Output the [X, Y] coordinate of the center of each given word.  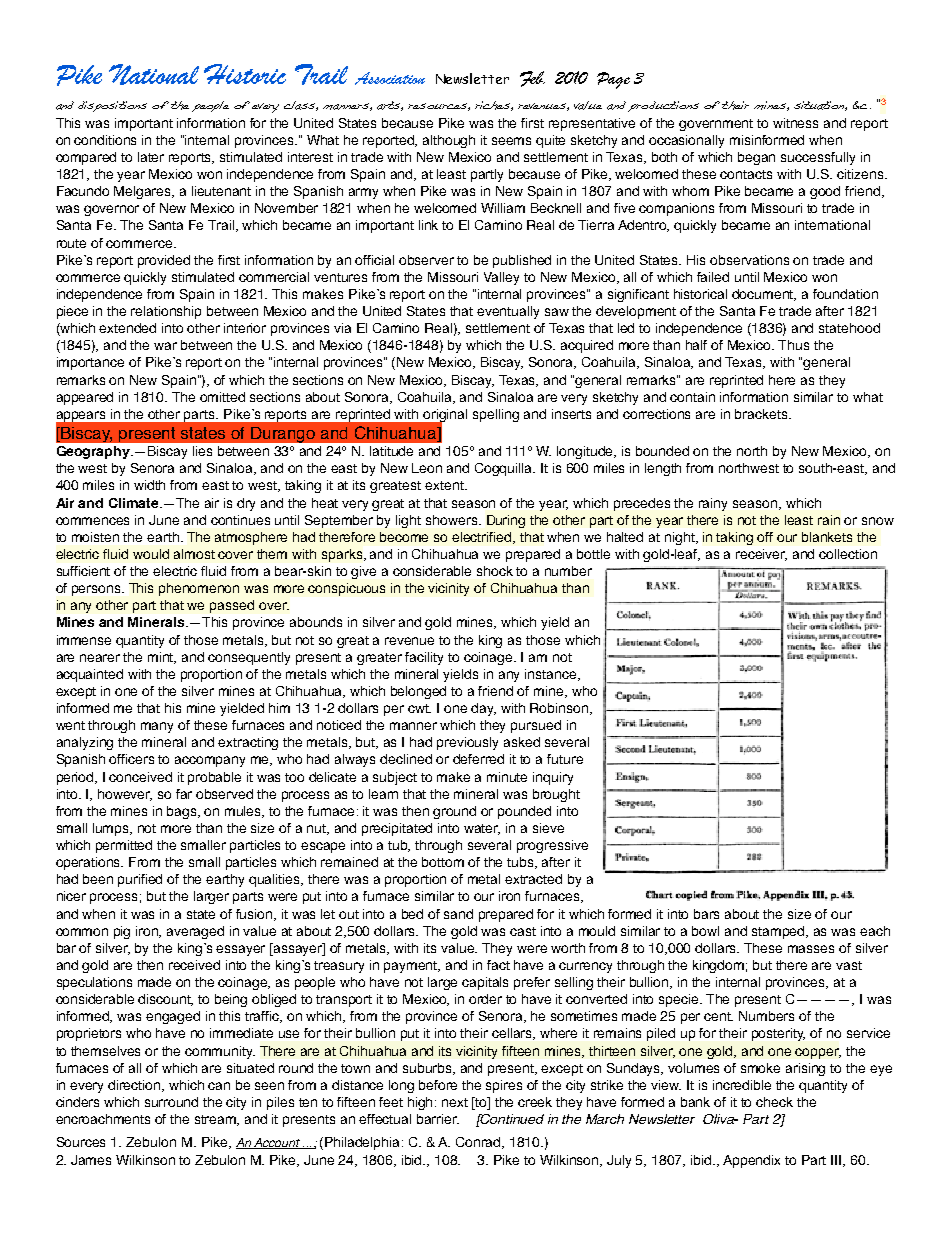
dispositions [112, 106]
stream [217, 1120]
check [774, 1102]
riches [494, 106]
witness [795, 123]
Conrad [480, 1143]
